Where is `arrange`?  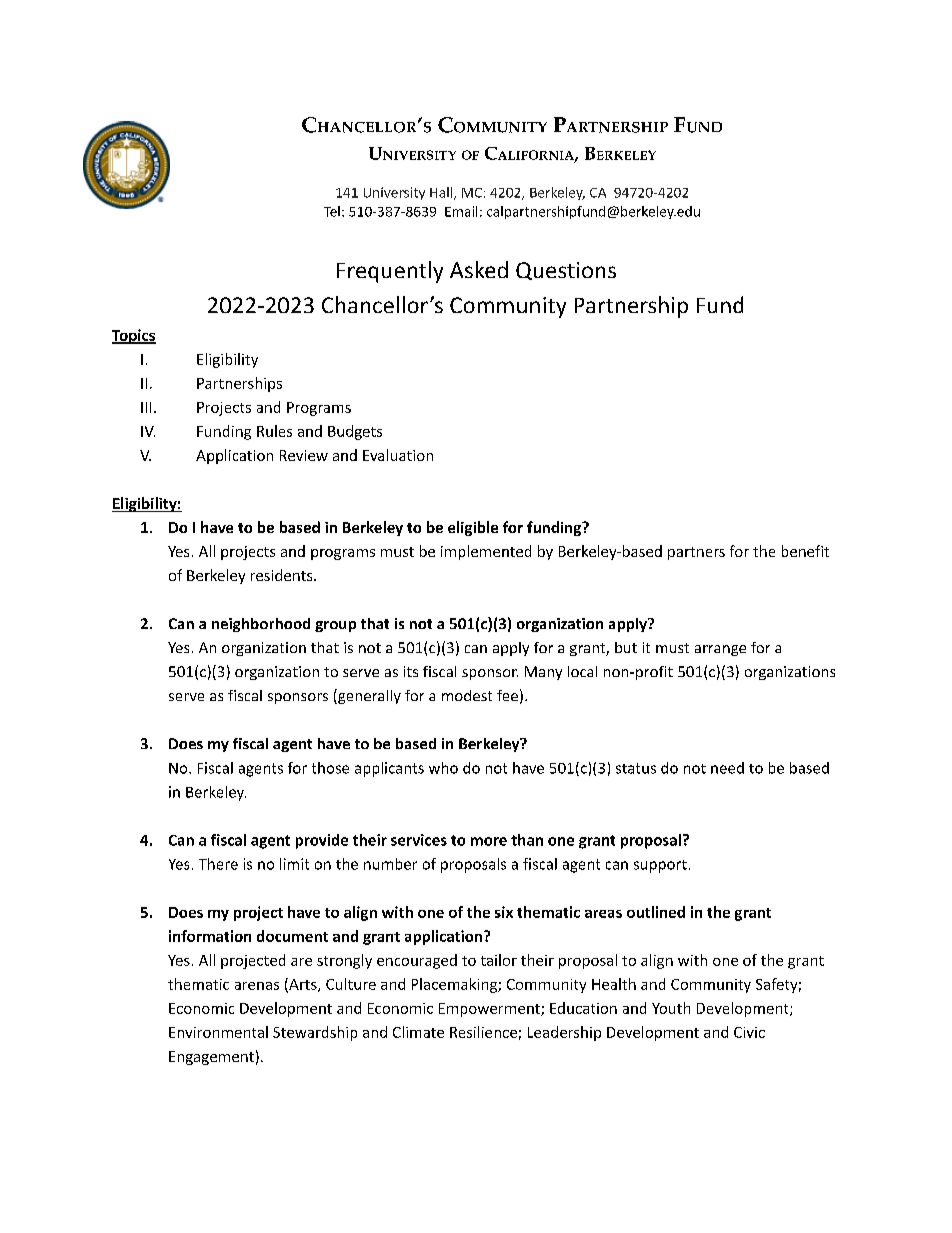
arrange is located at coordinates (720, 650).
